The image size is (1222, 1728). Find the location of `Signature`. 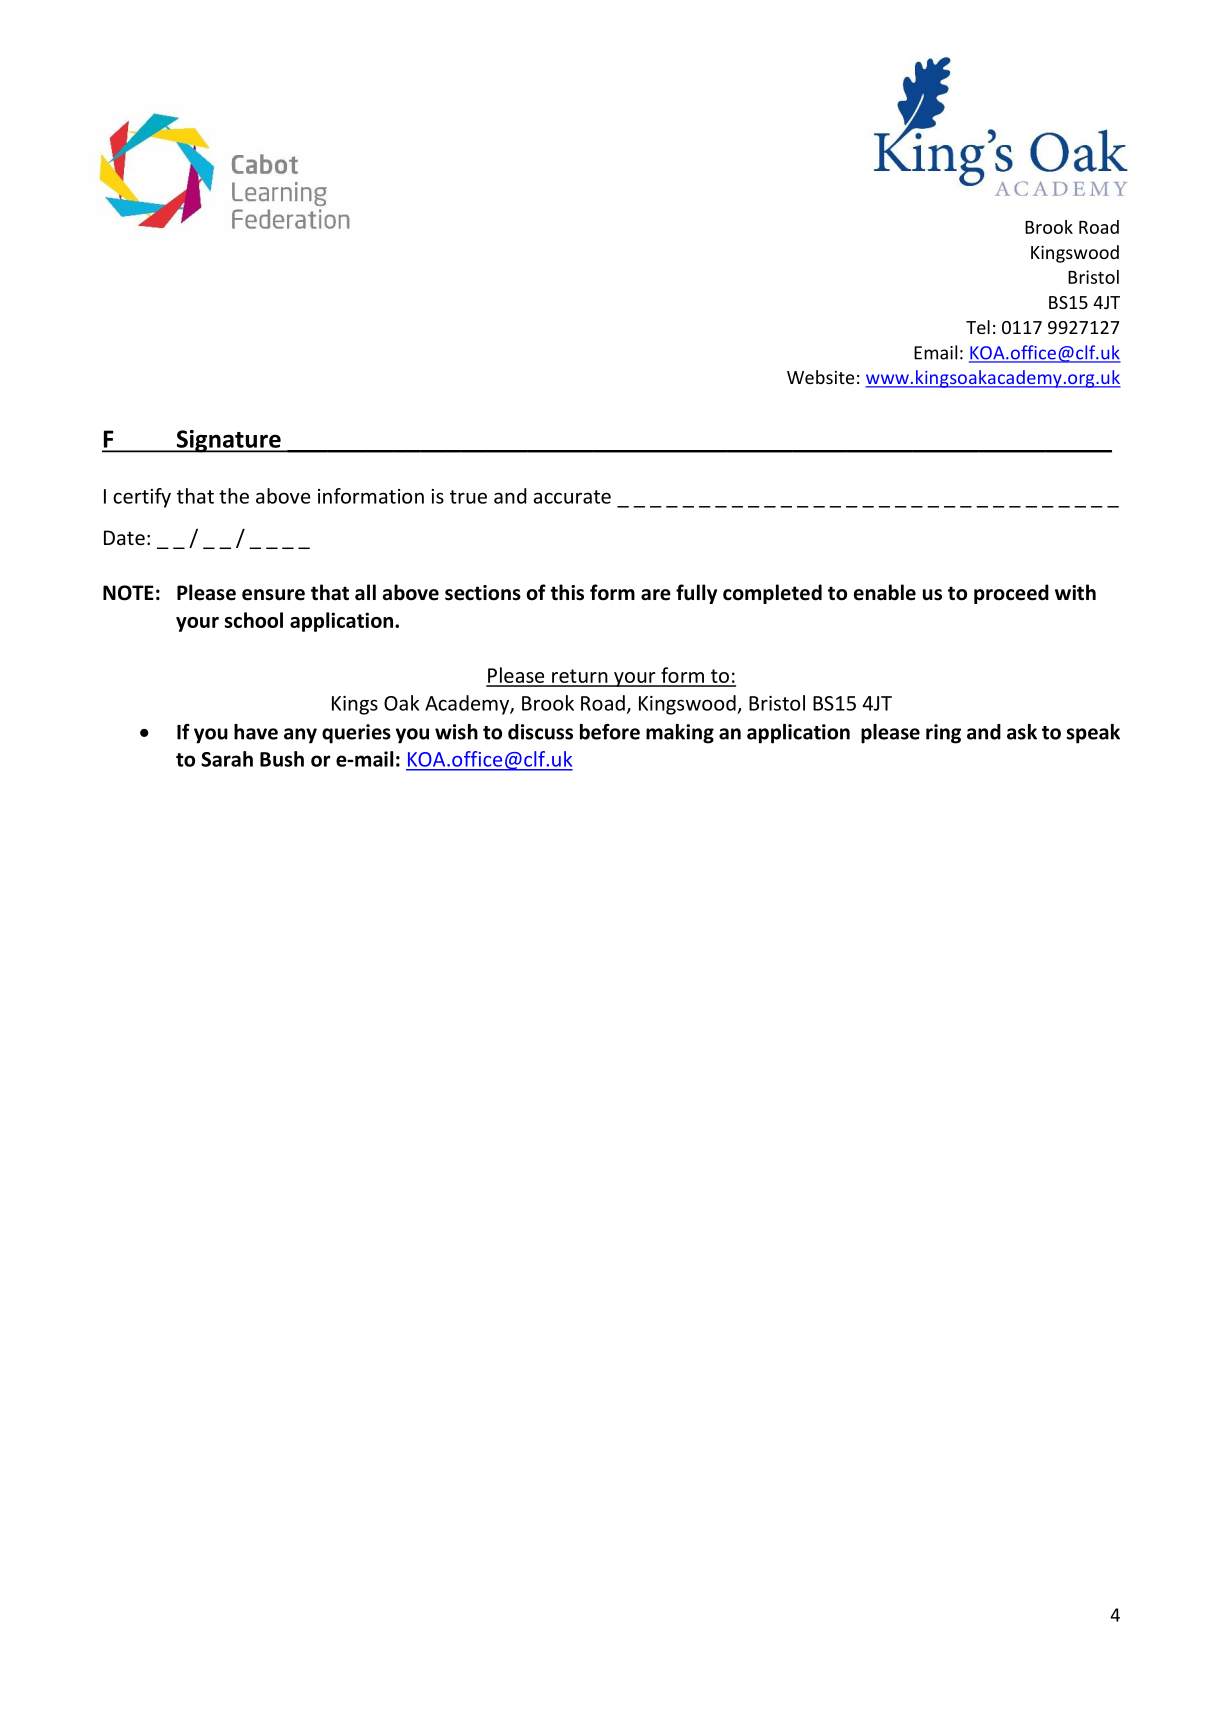

Signature is located at coordinates (228, 441).
